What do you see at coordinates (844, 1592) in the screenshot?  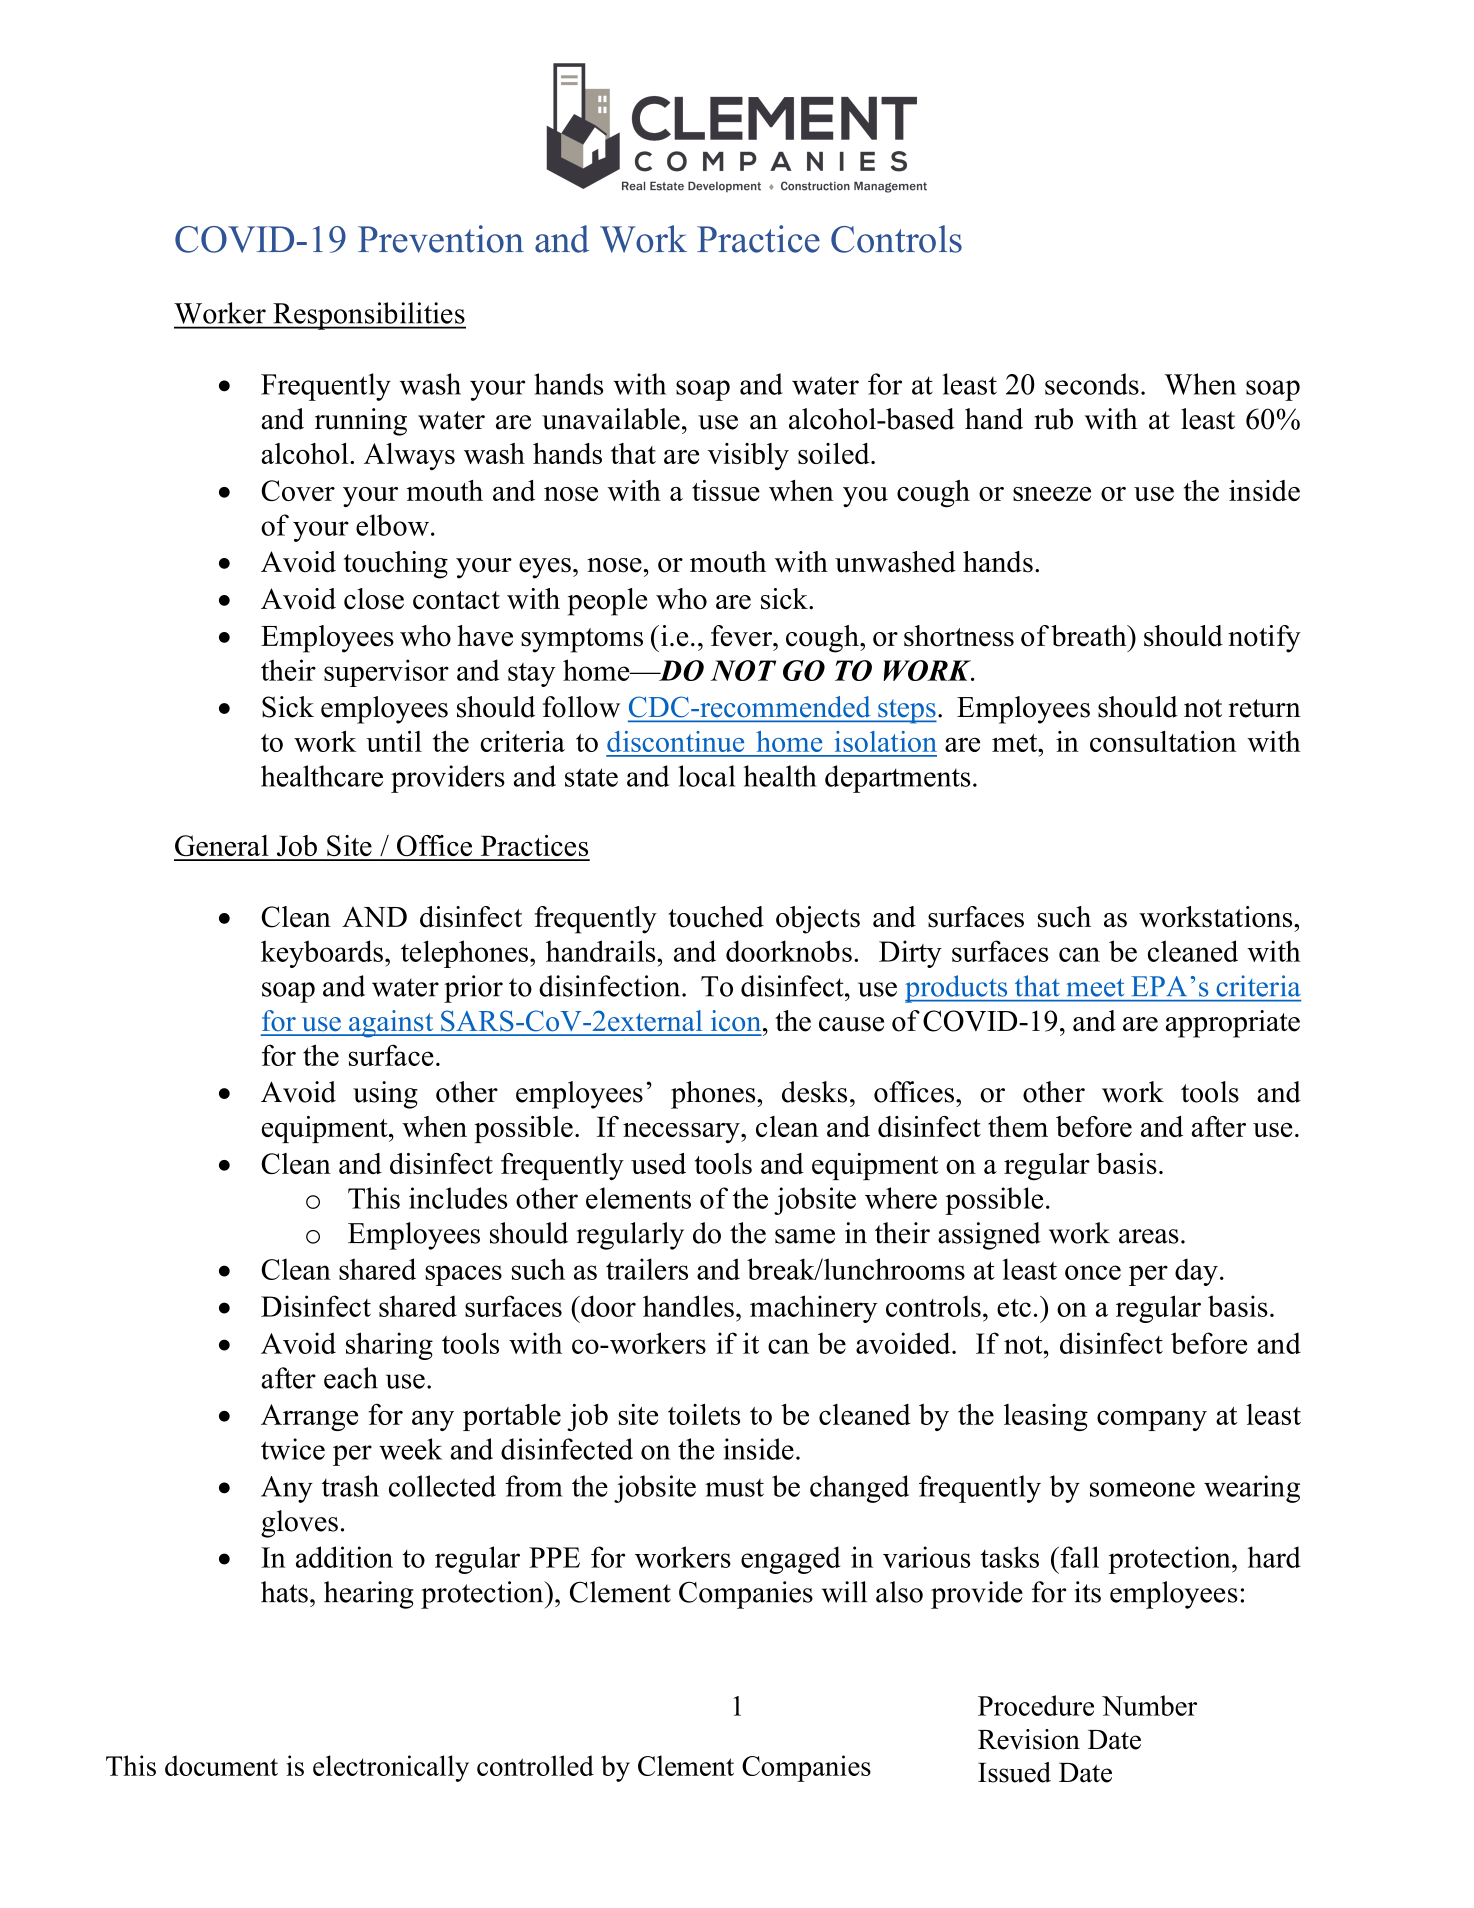 I see `will` at bounding box center [844, 1592].
